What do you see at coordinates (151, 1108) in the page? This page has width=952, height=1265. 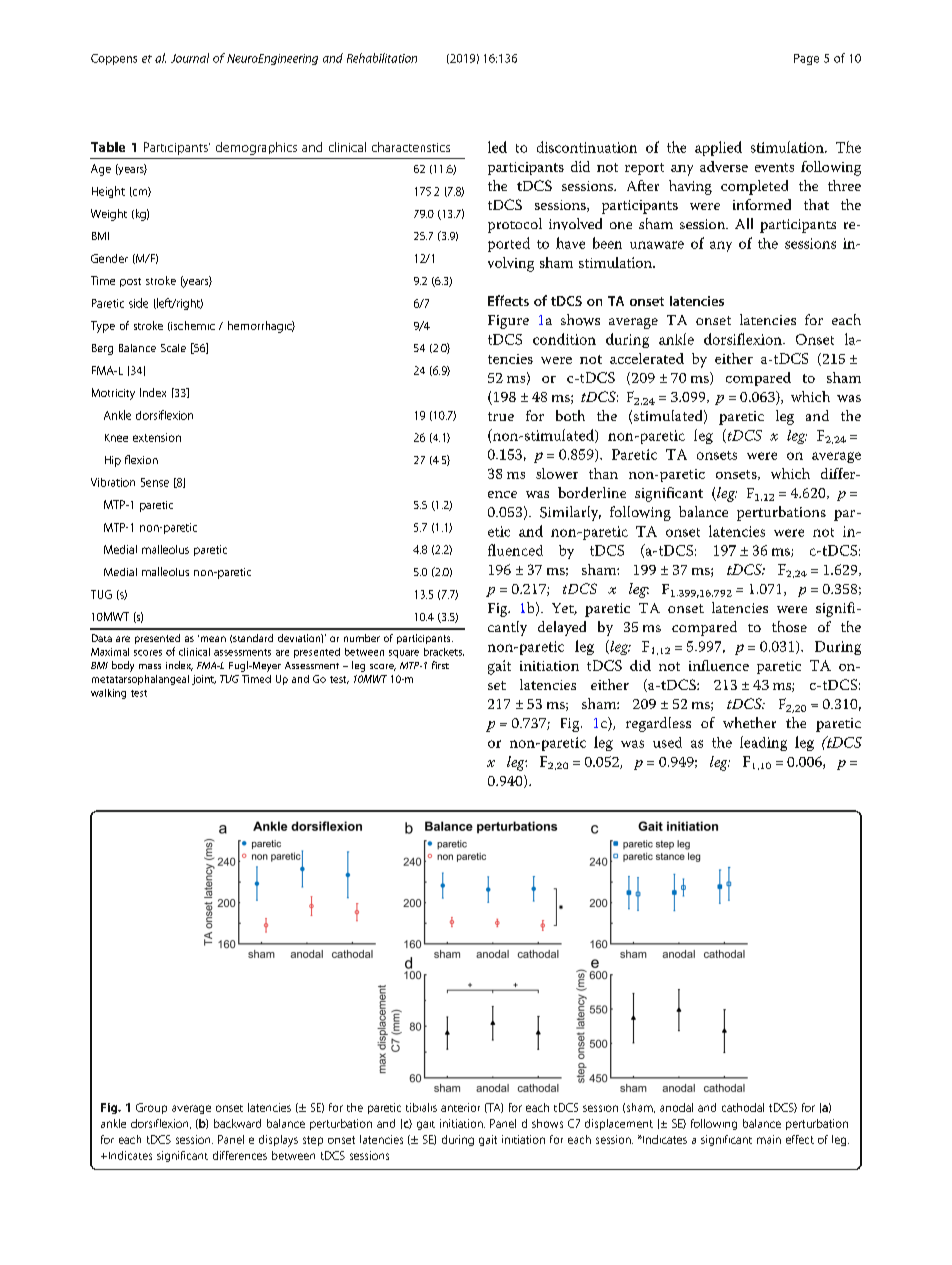 I see `Group` at bounding box center [151, 1108].
